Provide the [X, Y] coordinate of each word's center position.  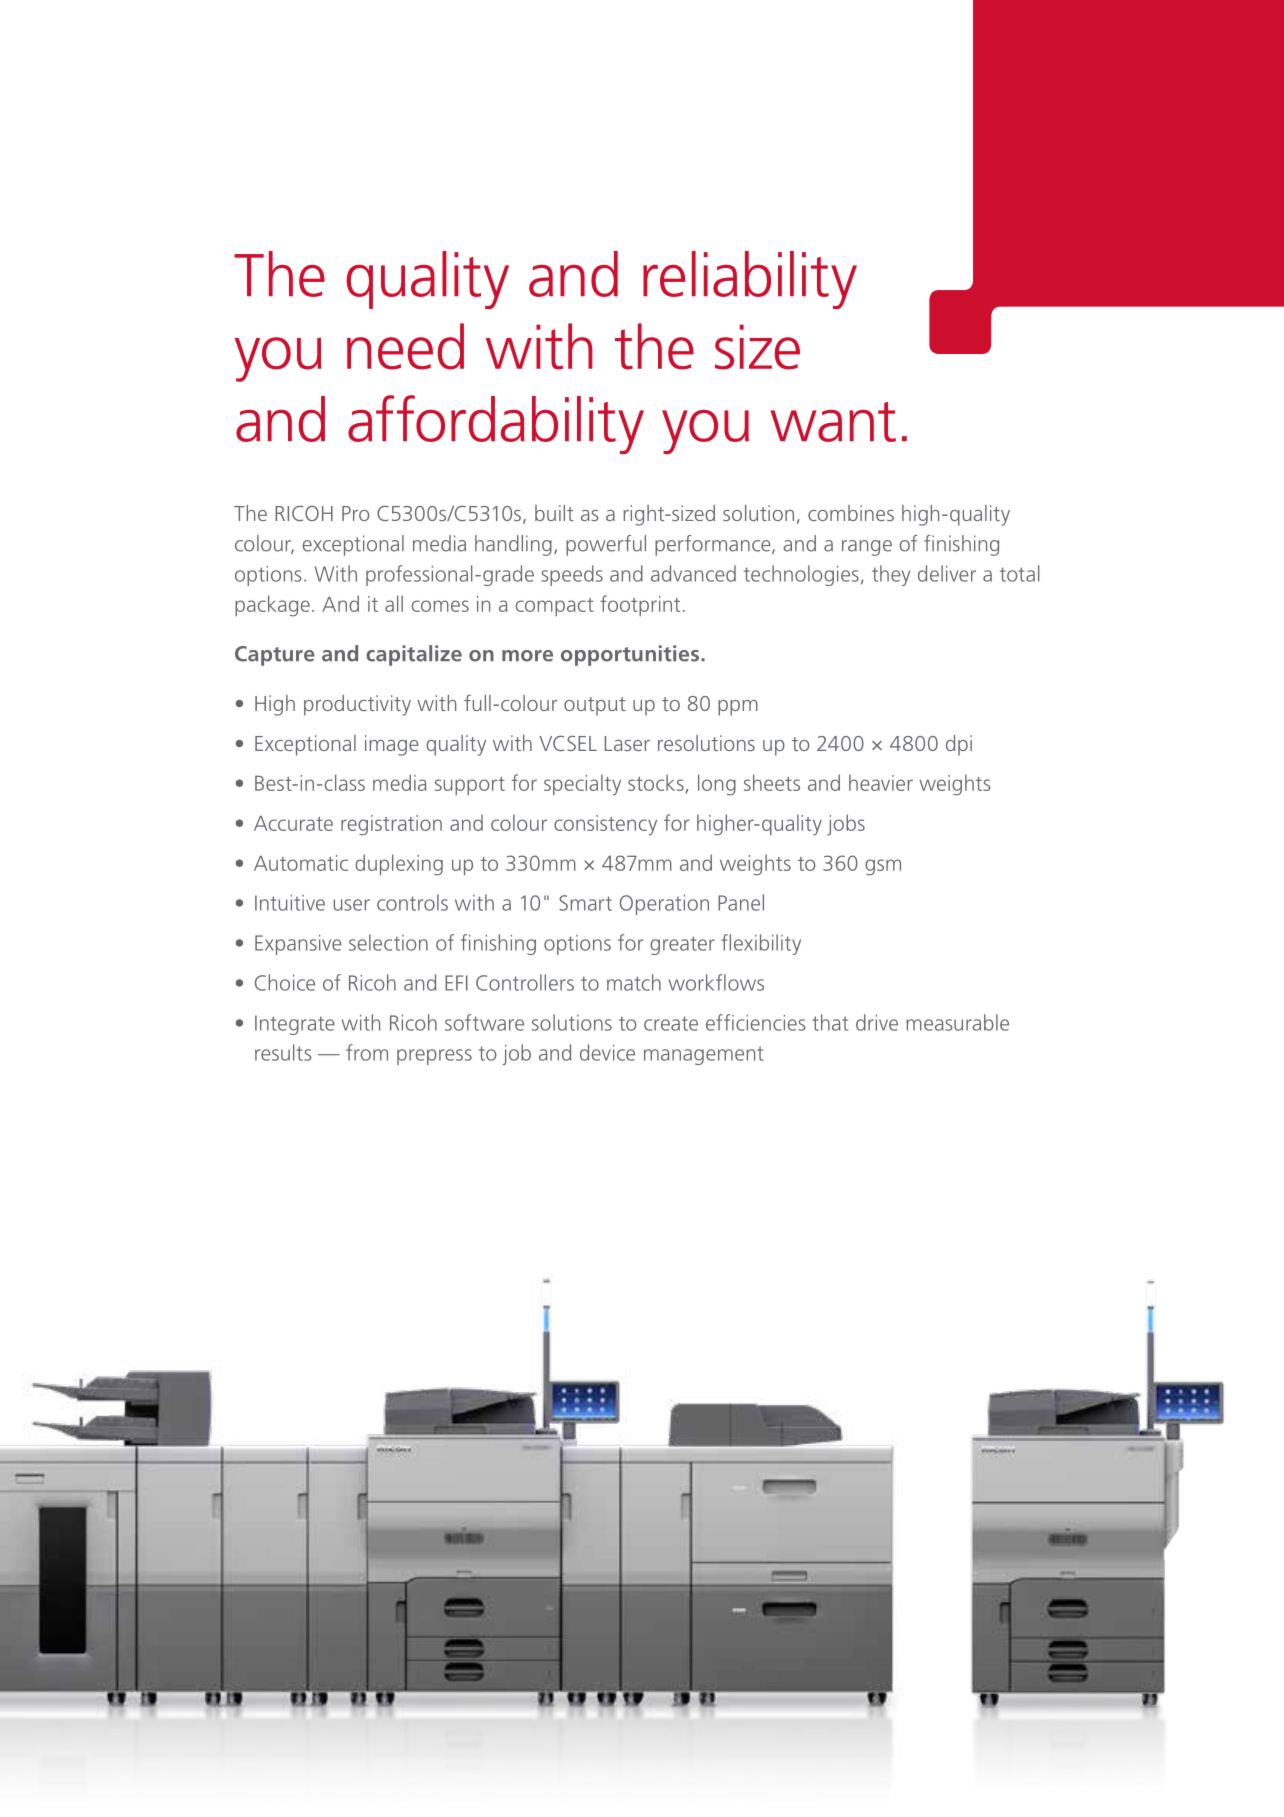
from [367, 1052]
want [833, 422]
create [671, 1023]
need [405, 346]
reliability [750, 280]
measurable [957, 1022]
